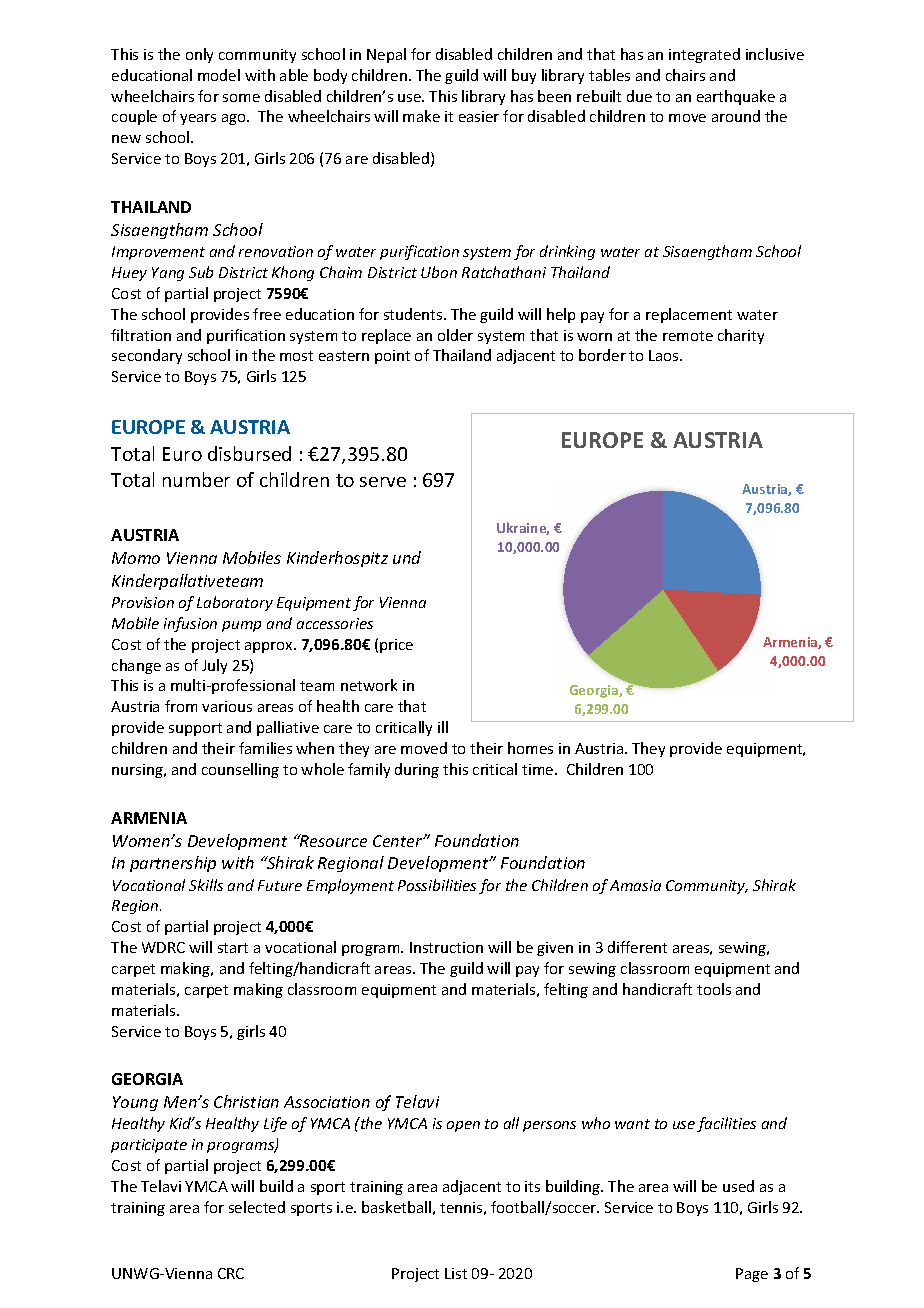 The width and height of the screenshot is (924, 1308). I want to click on different, so click(637, 947).
